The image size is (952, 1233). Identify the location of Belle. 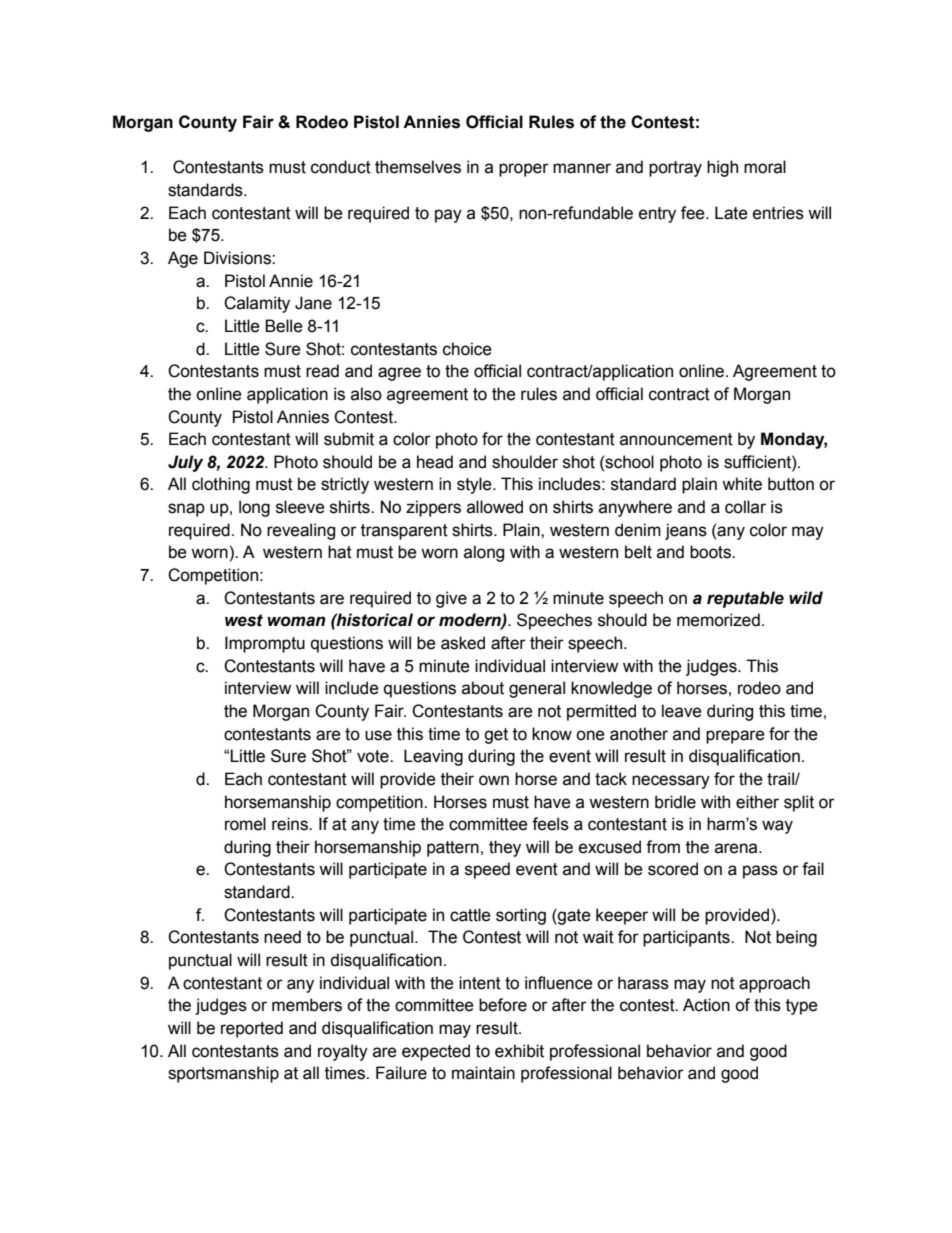
(284, 326).
